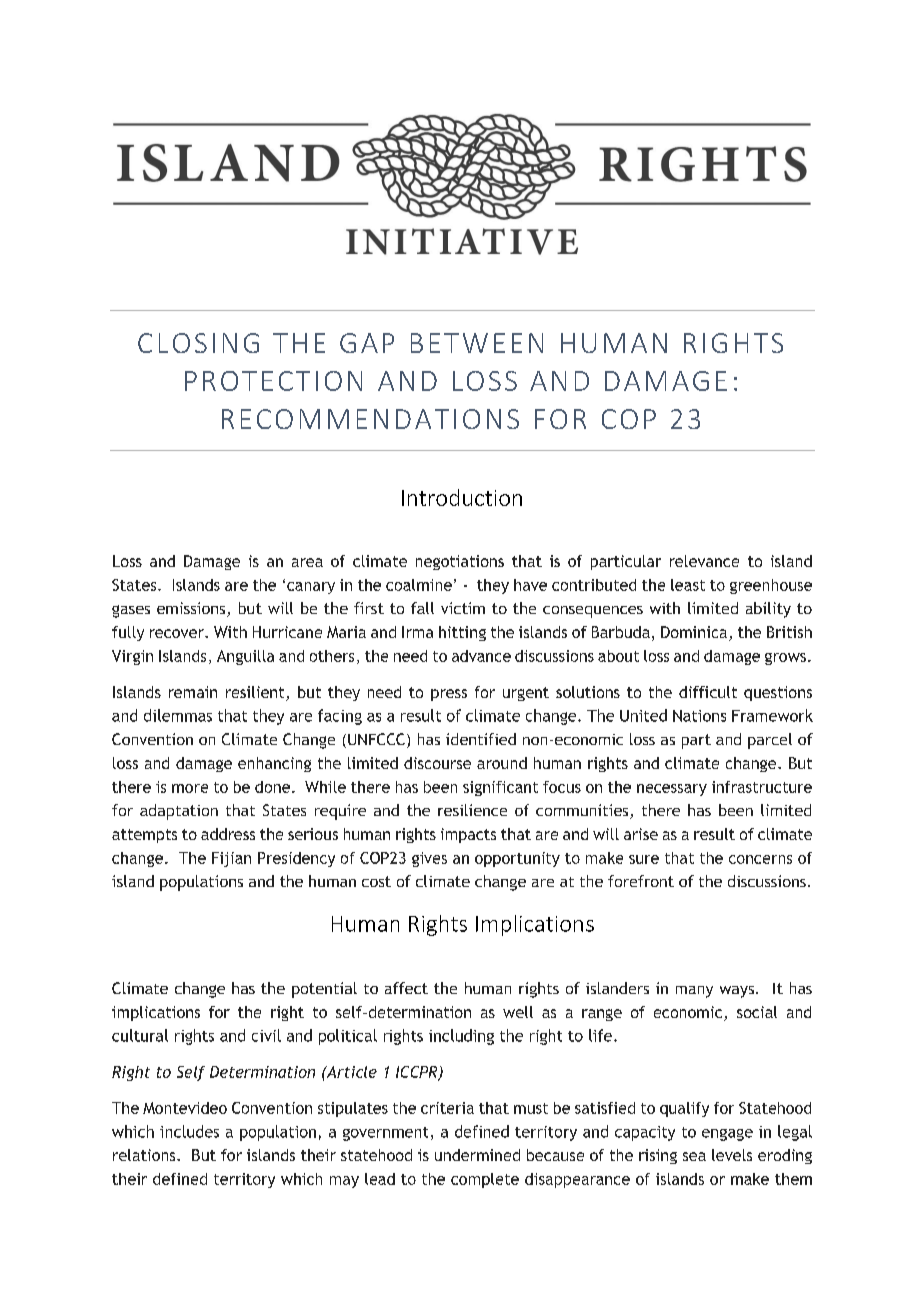  What do you see at coordinates (437, 763) in the screenshot?
I see `discourse` at bounding box center [437, 763].
